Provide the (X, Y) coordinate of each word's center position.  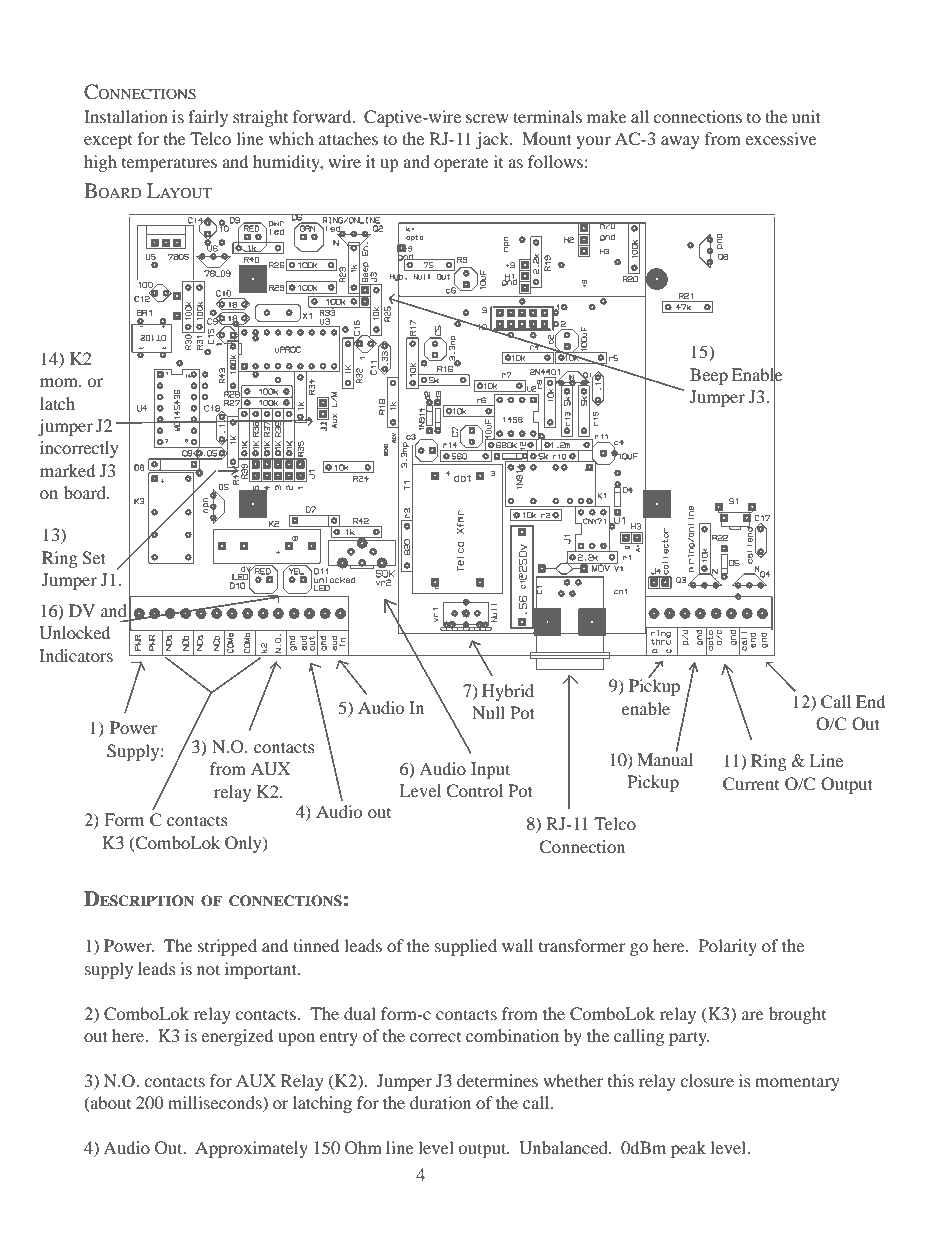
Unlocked (74, 633)
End (870, 701)
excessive (781, 138)
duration (440, 1102)
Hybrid (508, 692)
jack (493, 140)
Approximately (251, 1149)
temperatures (169, 165)
